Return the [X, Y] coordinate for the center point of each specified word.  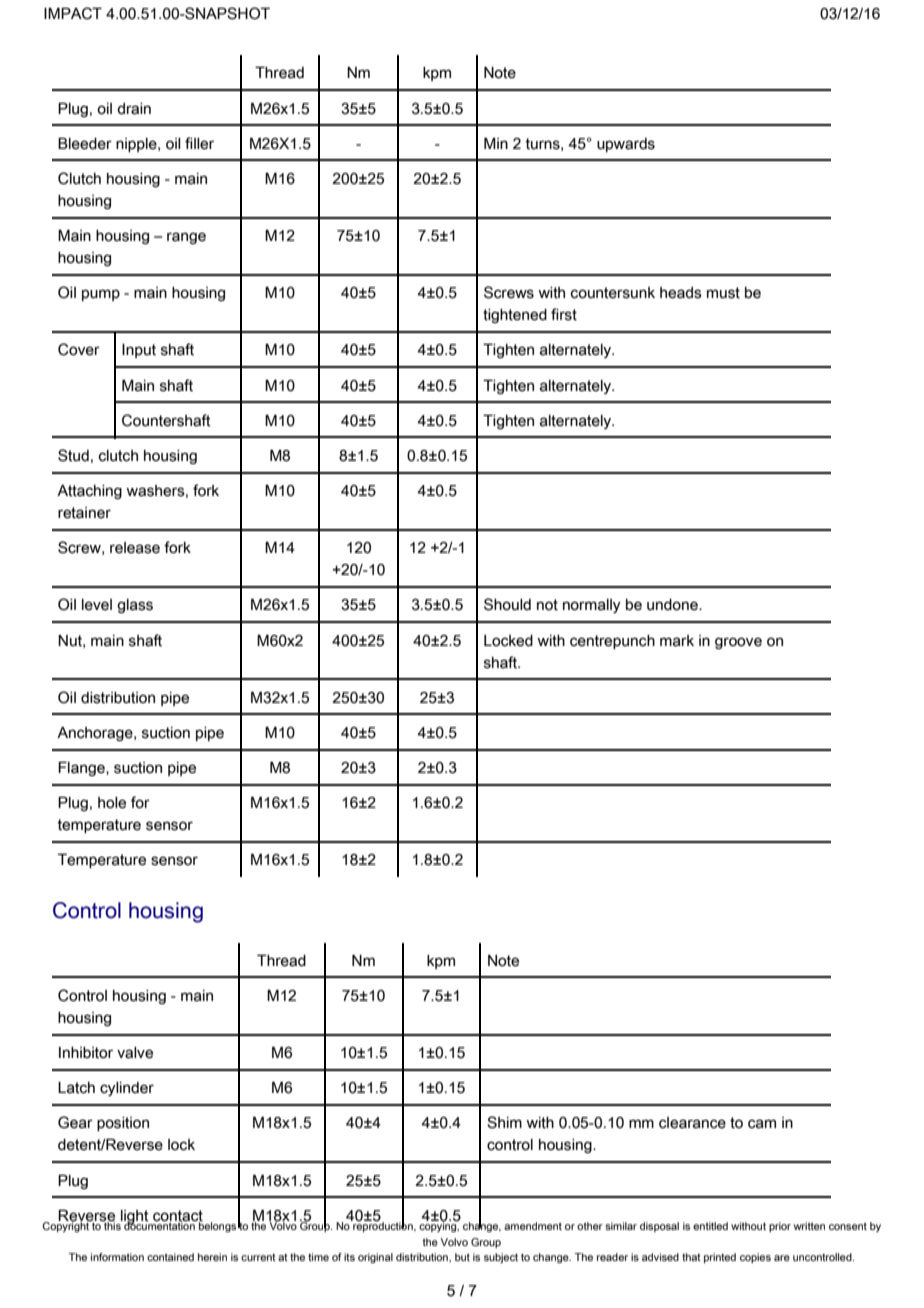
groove [738, 643]
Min [496, 143]
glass [135, 606]
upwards [626, 145]
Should [507, 604]
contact [178, 1216]
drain [134, 109]
